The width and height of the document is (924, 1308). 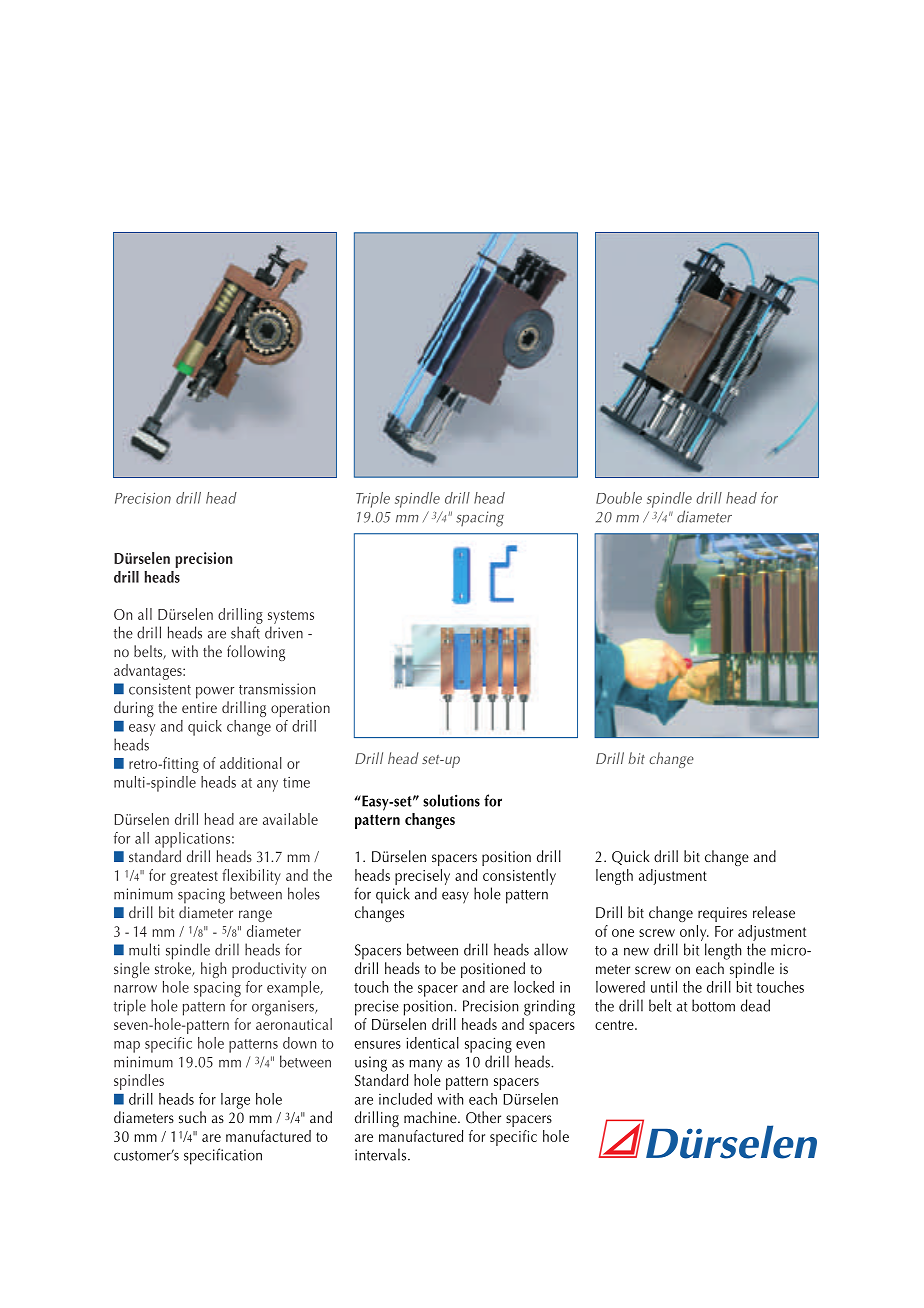 What do you see at coordinates (722, 914) in the document?
I see `requires` at bounding box center [722, 914].
